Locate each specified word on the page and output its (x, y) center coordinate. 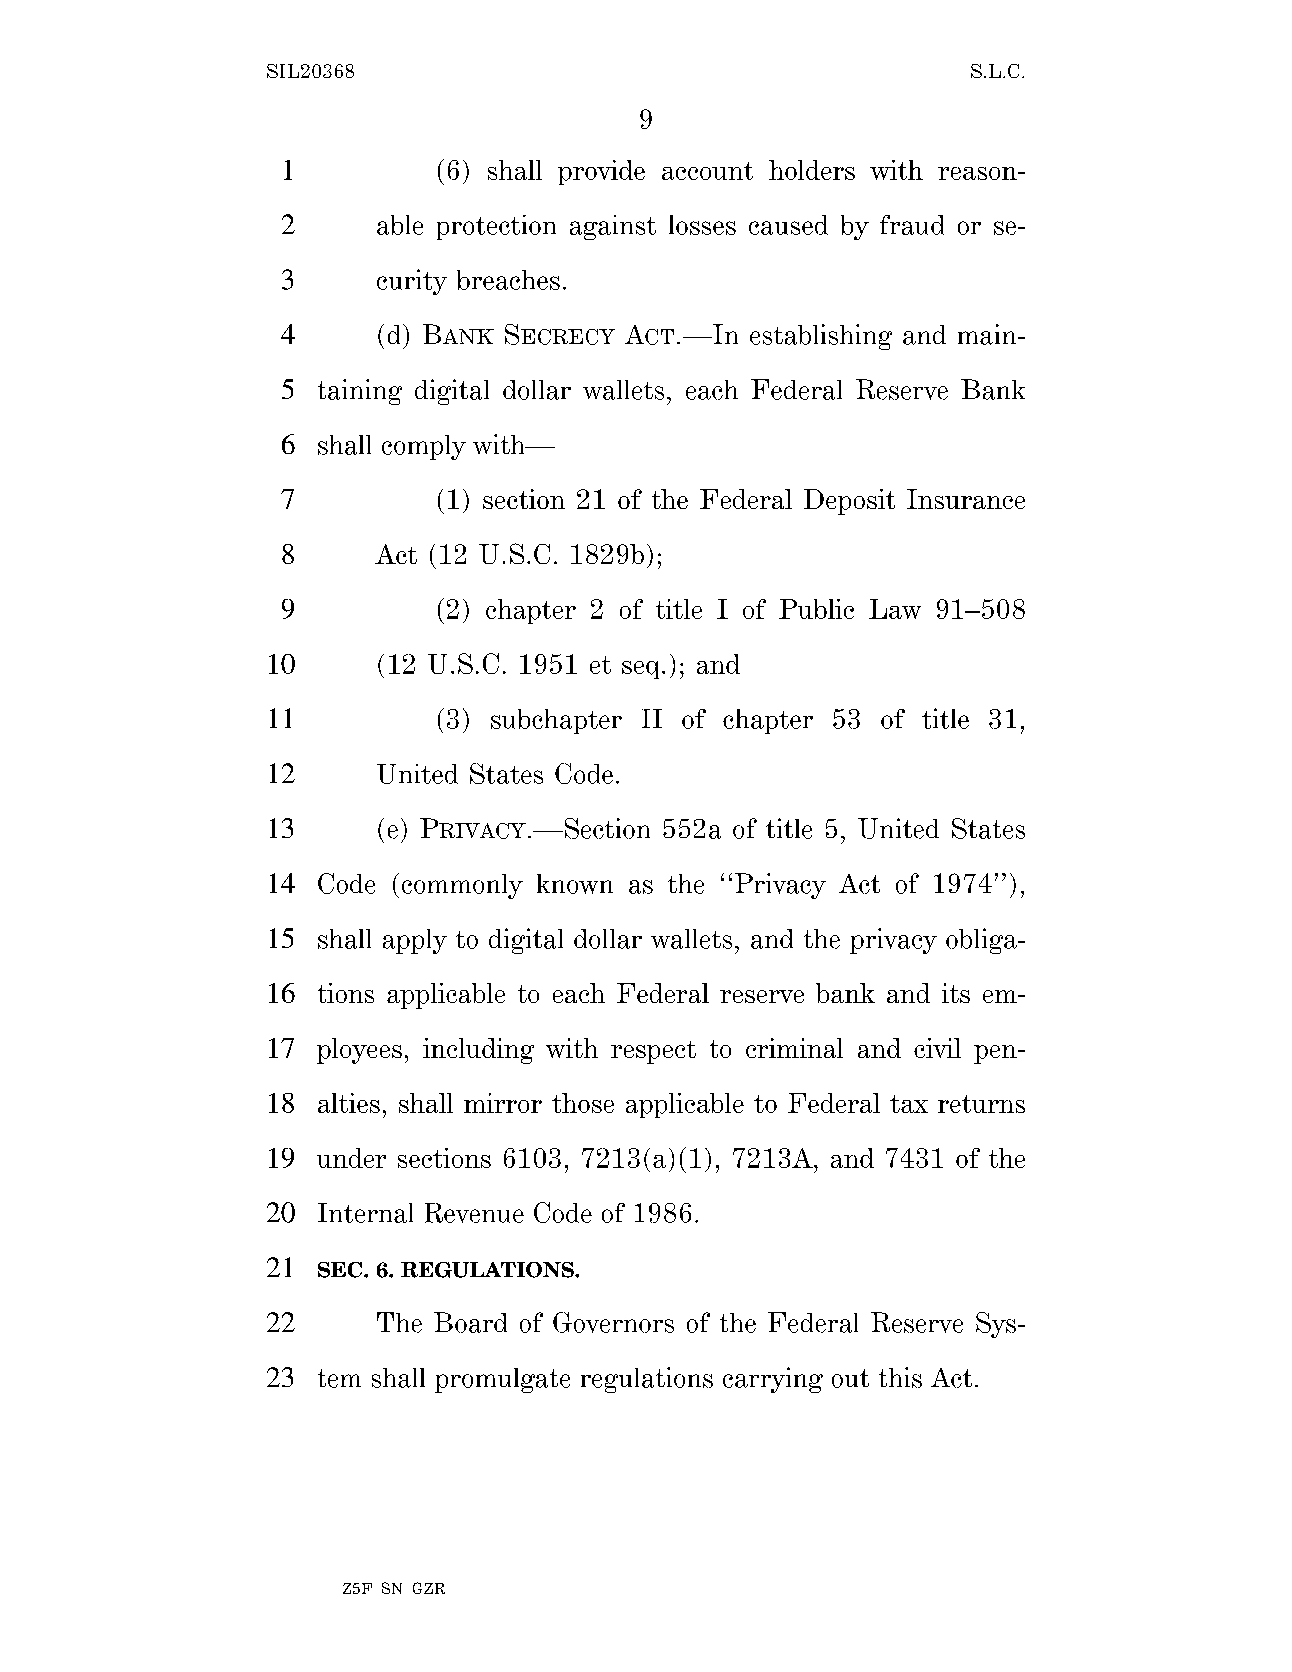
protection (496, 227)
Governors (613, 1322)
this (900, 1377)
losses (702, 225)
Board (470, 1322)
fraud (912, 225)
